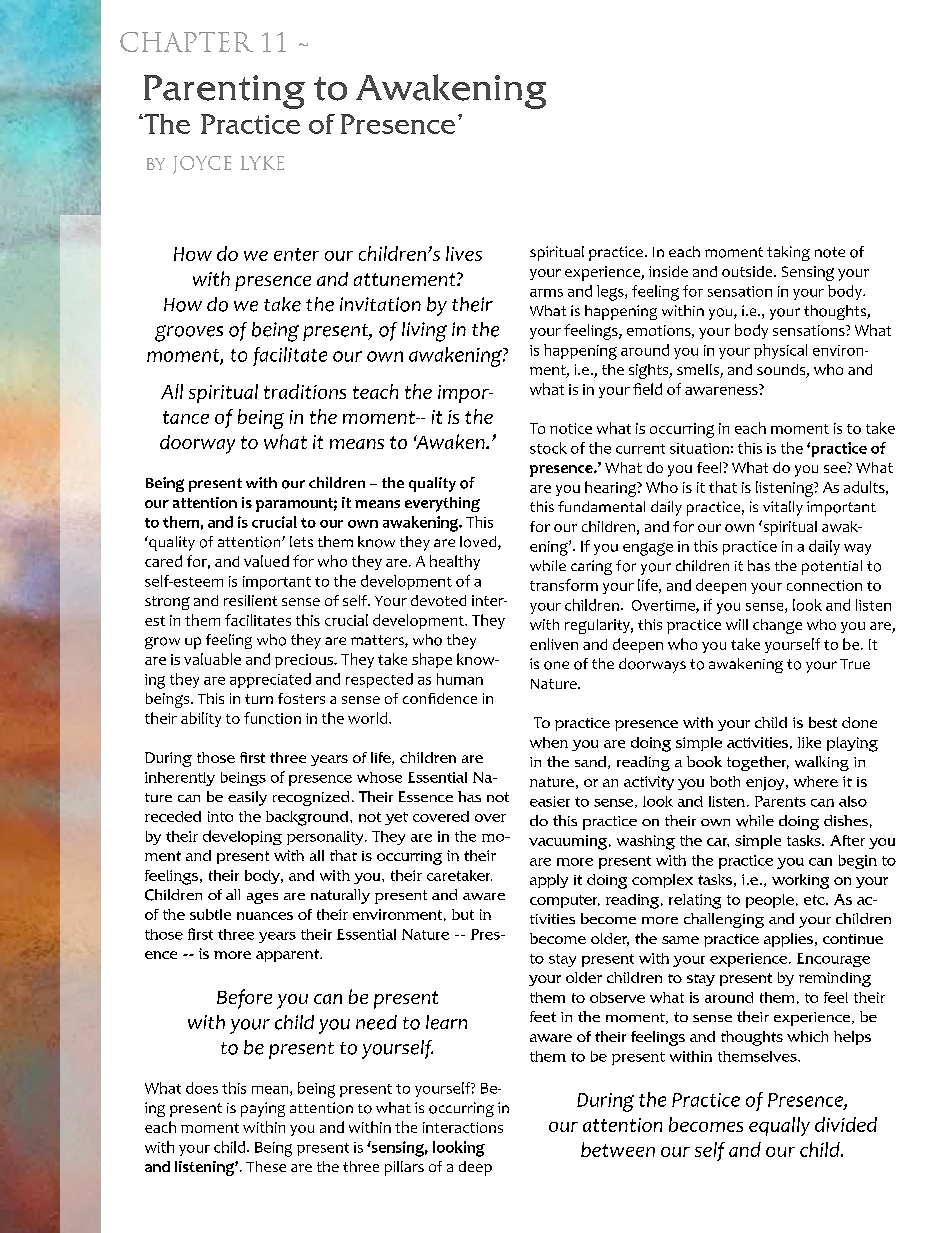 The height and width of the screenshot is (1233, 952). What do you see at coordinates (265, 916) in the screenshot?
I see `nuances` at bounding box center [265, 916].
